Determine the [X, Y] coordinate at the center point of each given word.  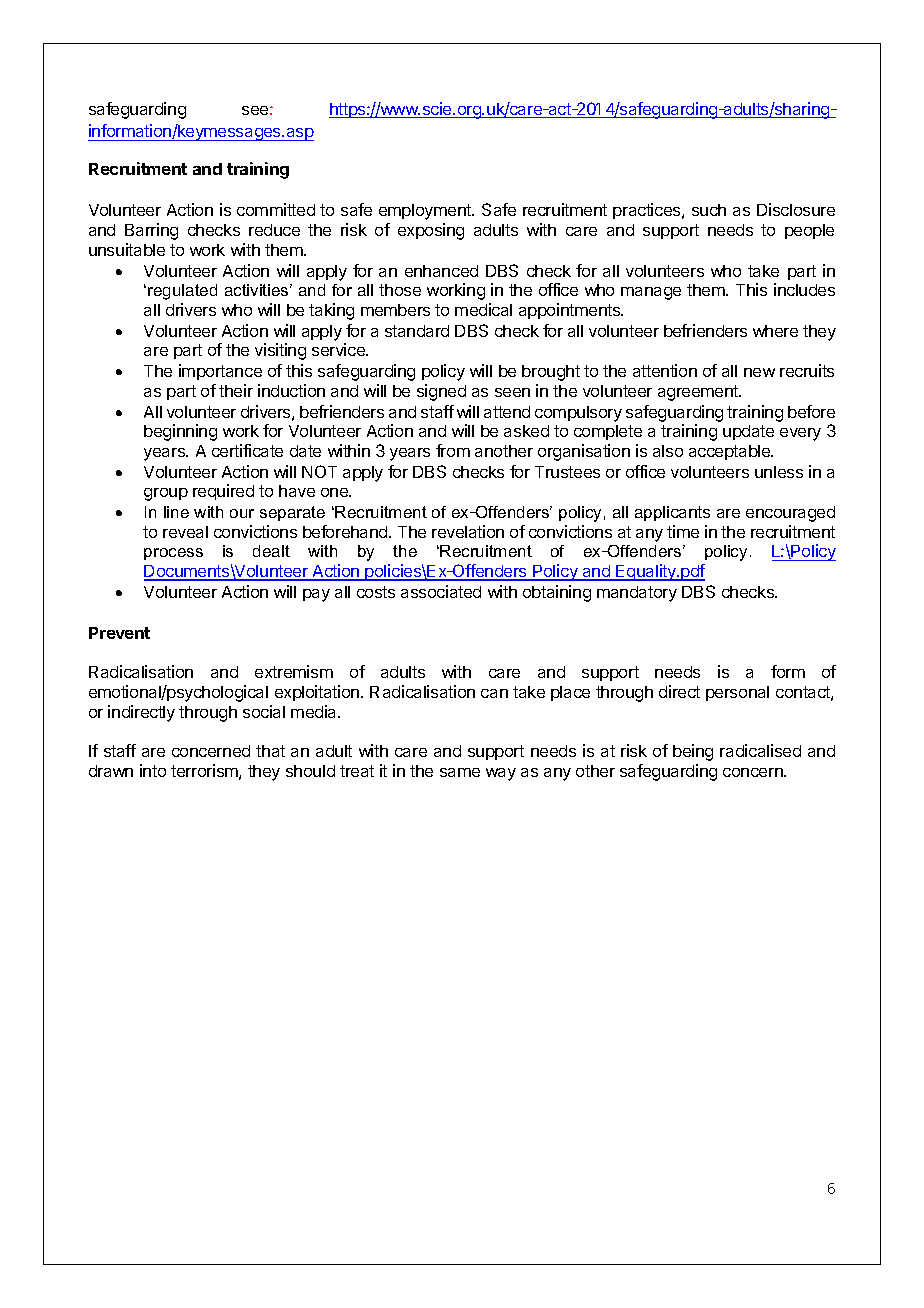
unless [779, 472]
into [153, 770]
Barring [151, 231]
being [693, 752]
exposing [431, 231]
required [223, 492]
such [709, 210]
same [460, 772]
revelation [468, 531]
